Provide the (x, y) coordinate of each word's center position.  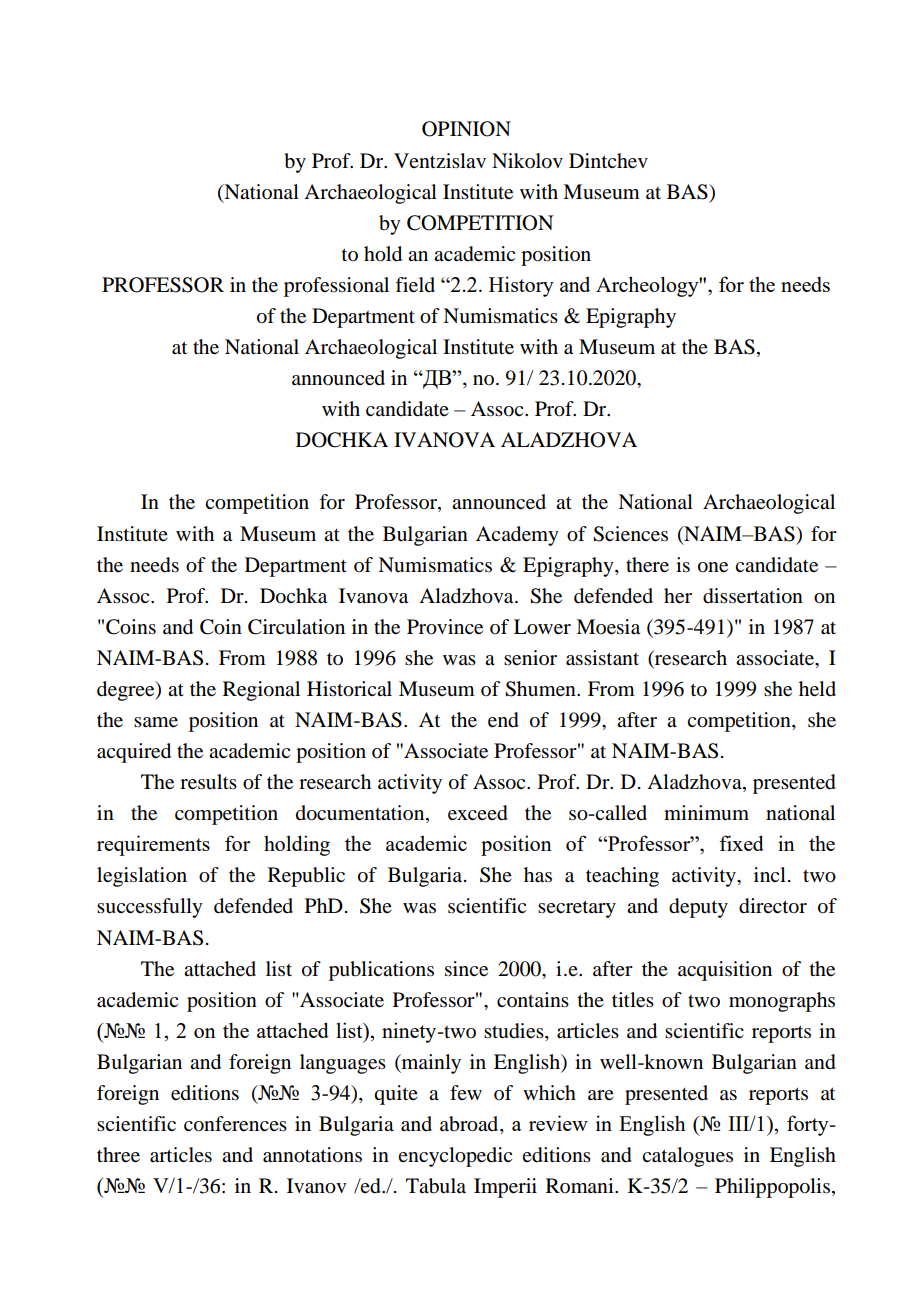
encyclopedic (455, 1157)
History (521, 286)
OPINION (466, 129)
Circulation (296, 627)
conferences (235, 1124)
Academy (517, 536)
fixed (741, 843)
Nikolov (527, 161)
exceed (478, 813)
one (713, 567)
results (208, 782)
